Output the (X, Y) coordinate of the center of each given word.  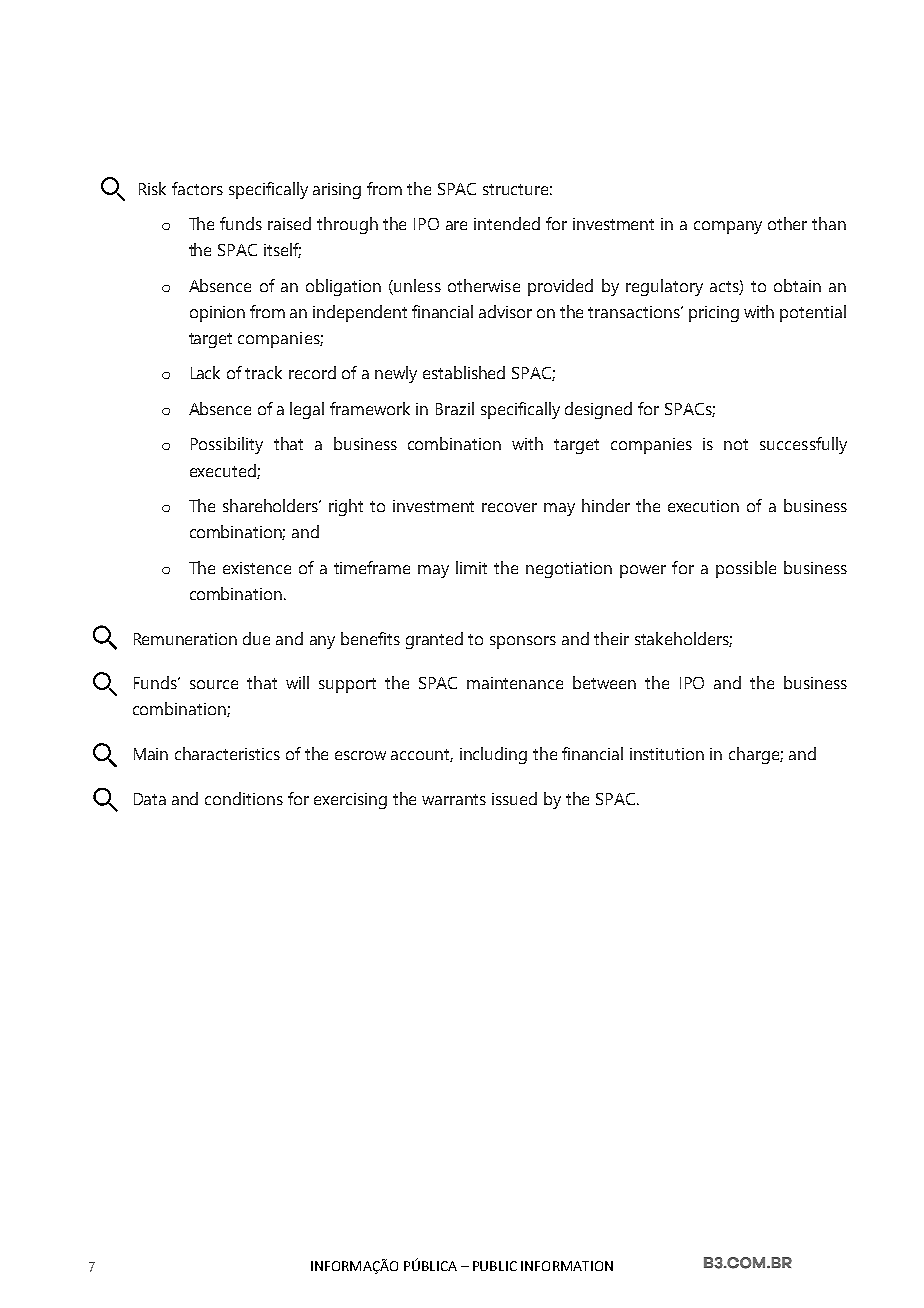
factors (197, 188)
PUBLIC (495, 1266)
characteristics (227, 753)
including (493, 755)
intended (507, 223)
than (829, 223)
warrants (454, 799)
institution (667, 754)
